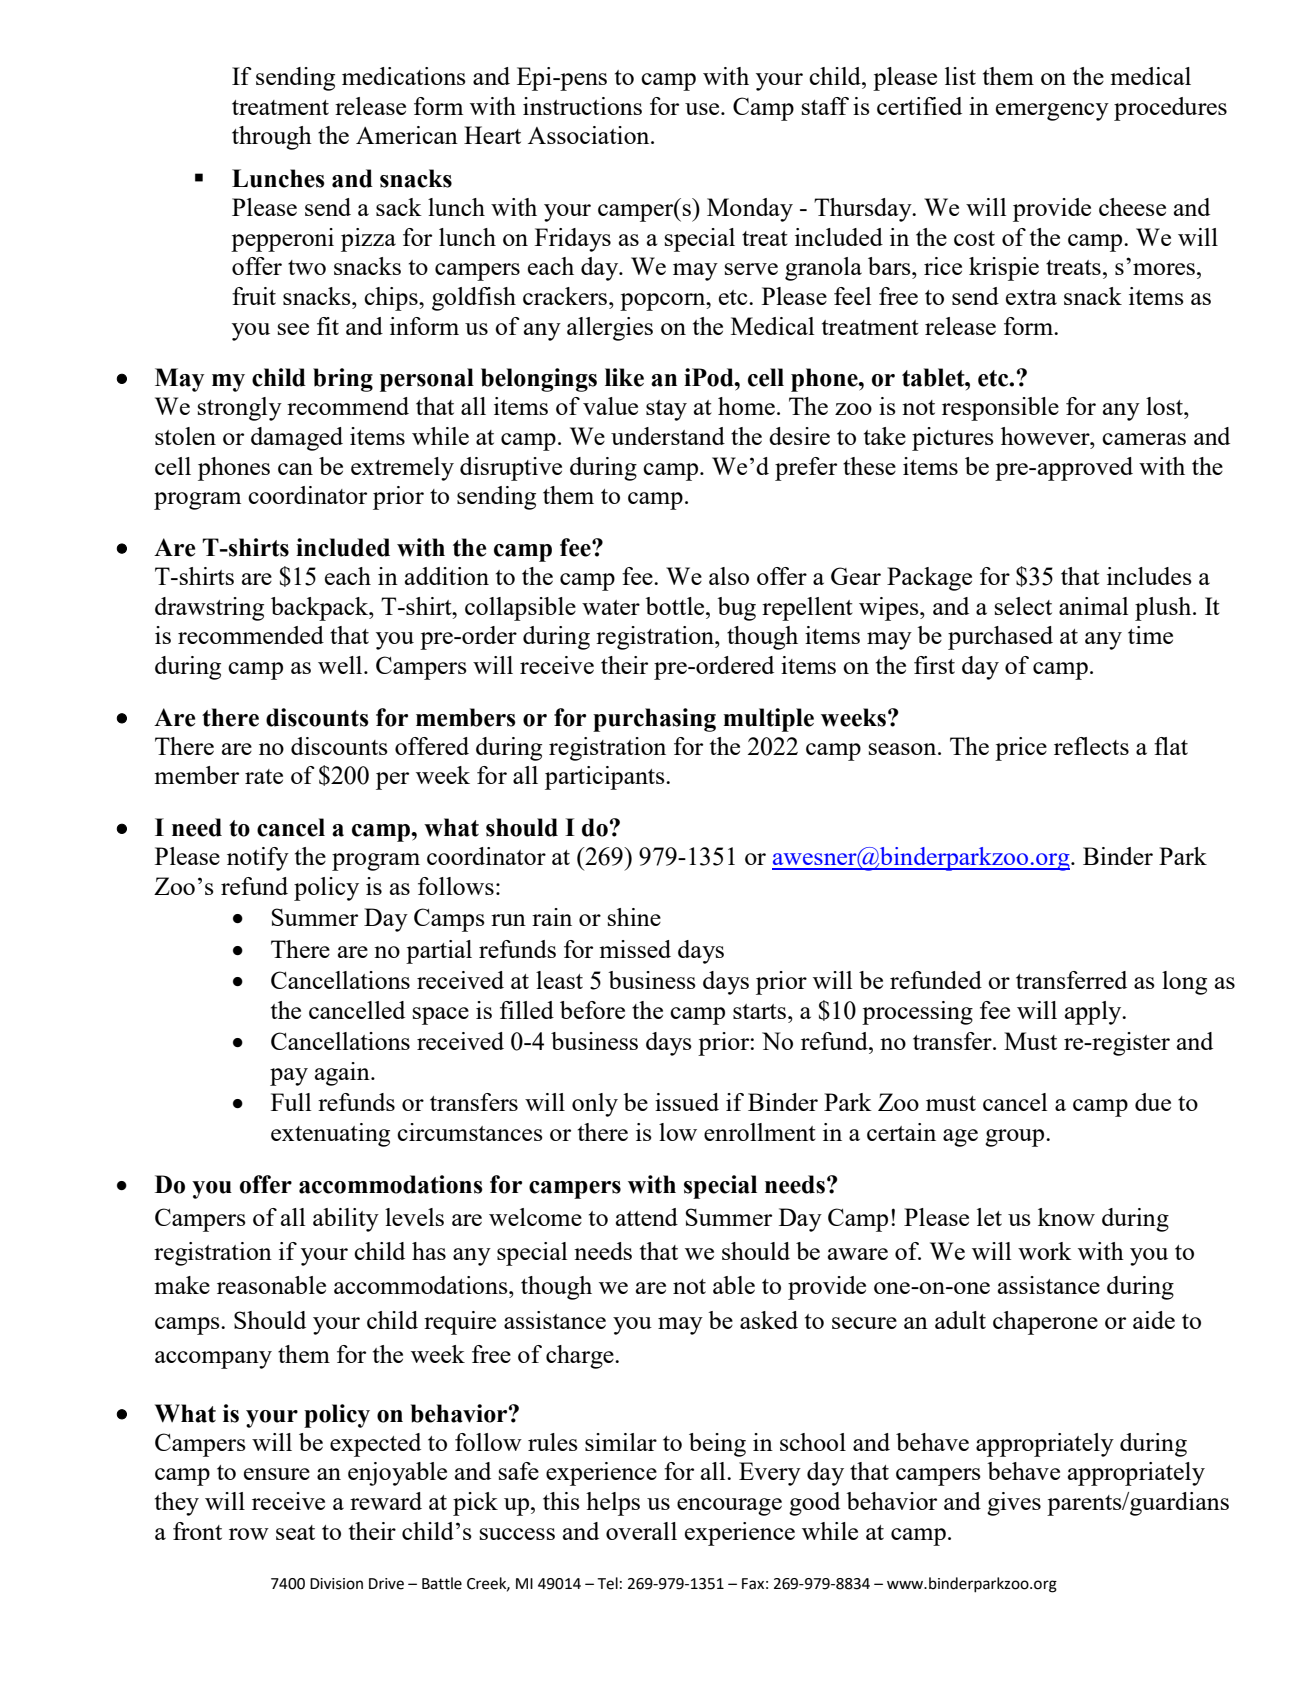  Describe the element at coordinates (703, 109) in the image. I see `use` at that location.
